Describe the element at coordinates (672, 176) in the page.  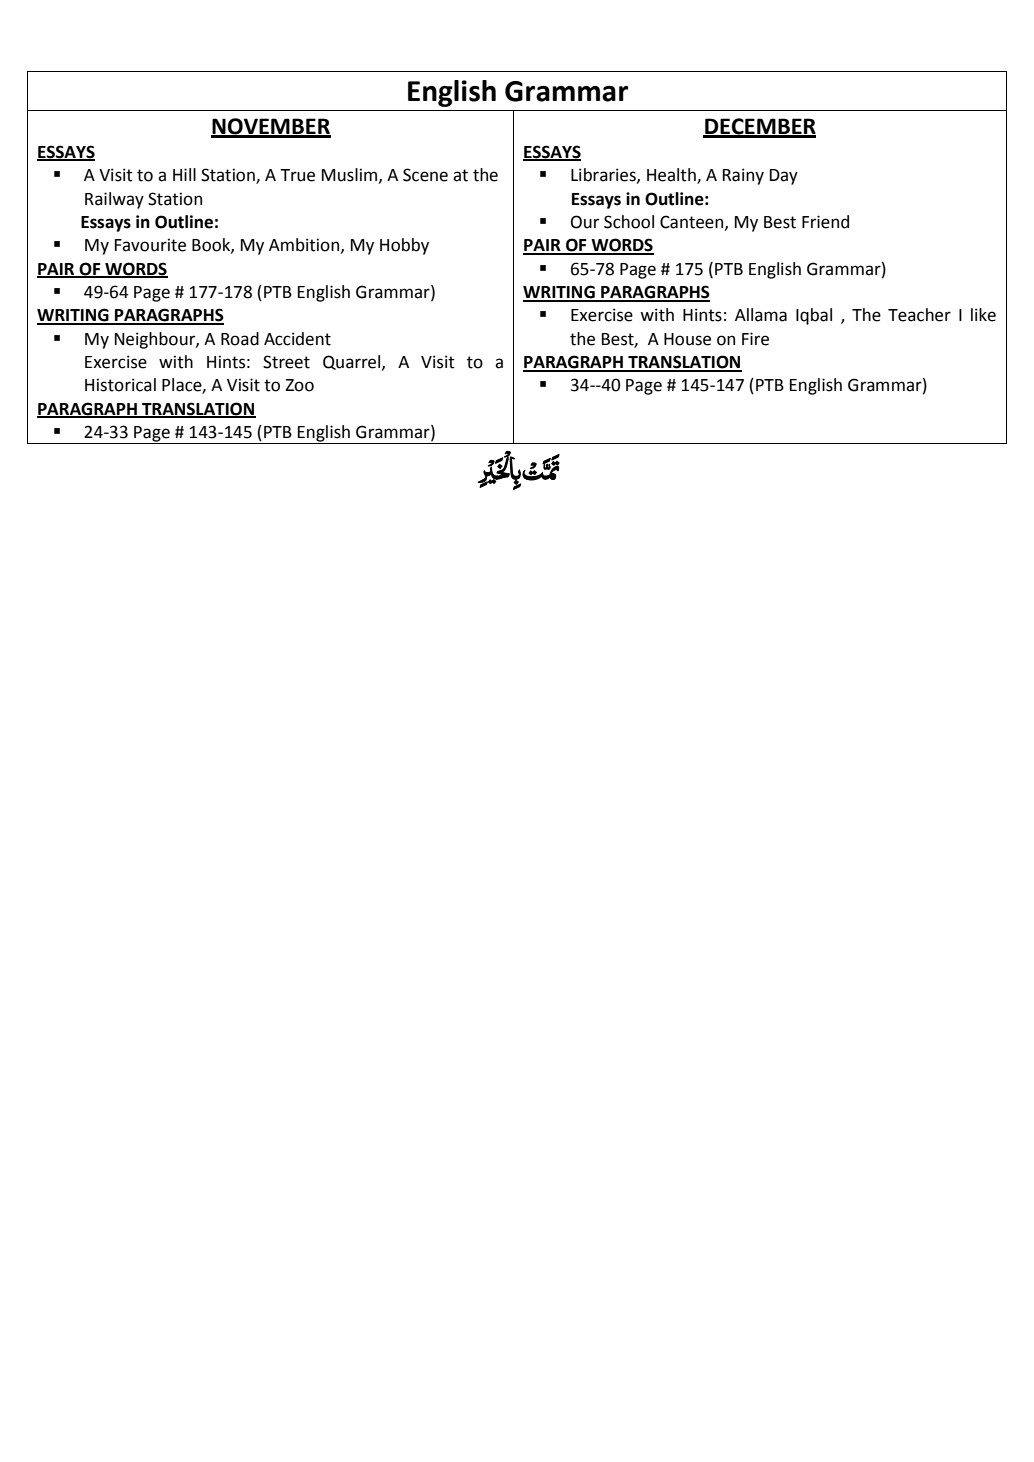
I see `Health` at that location.
